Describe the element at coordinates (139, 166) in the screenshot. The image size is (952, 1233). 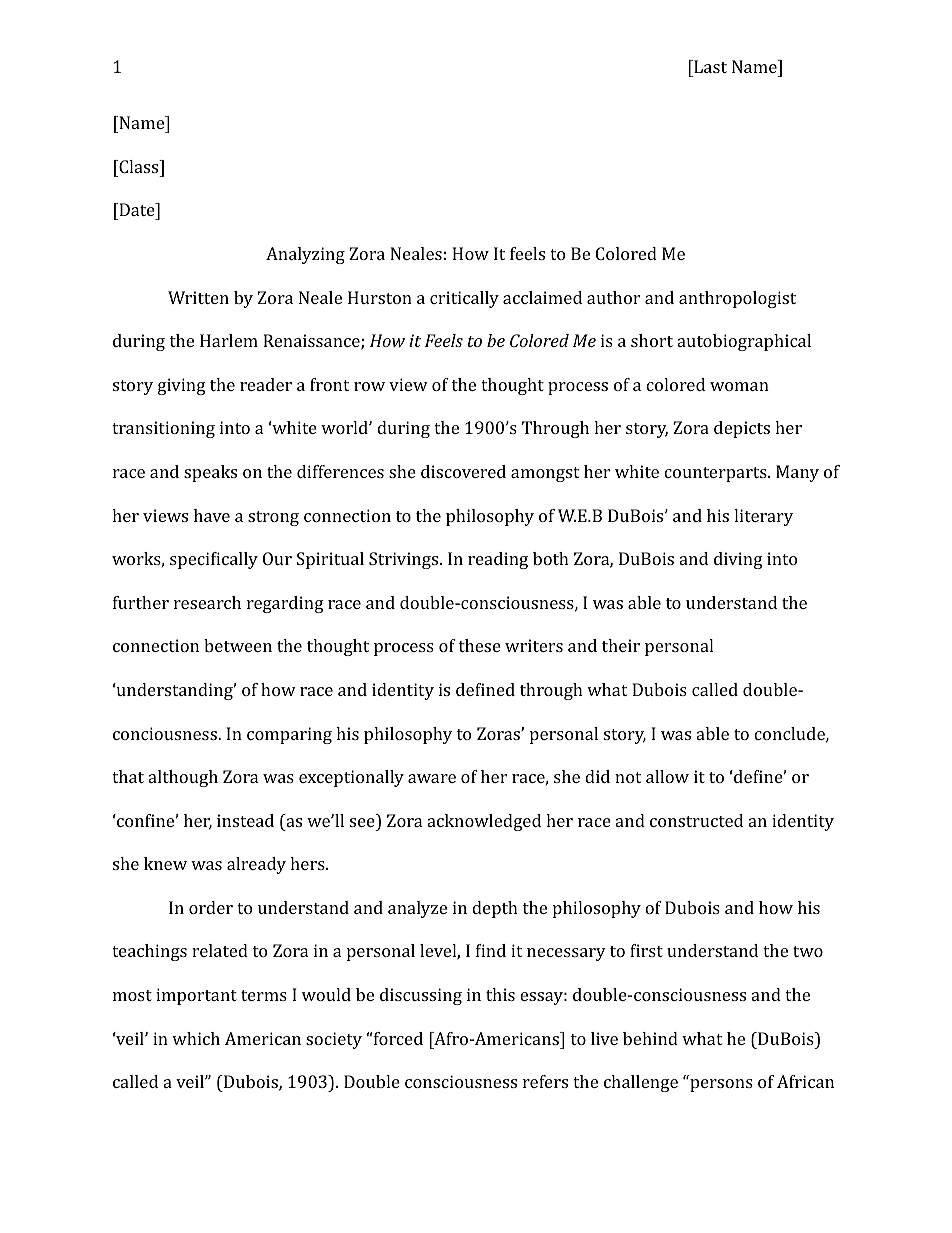
I see `Class` at that location.
